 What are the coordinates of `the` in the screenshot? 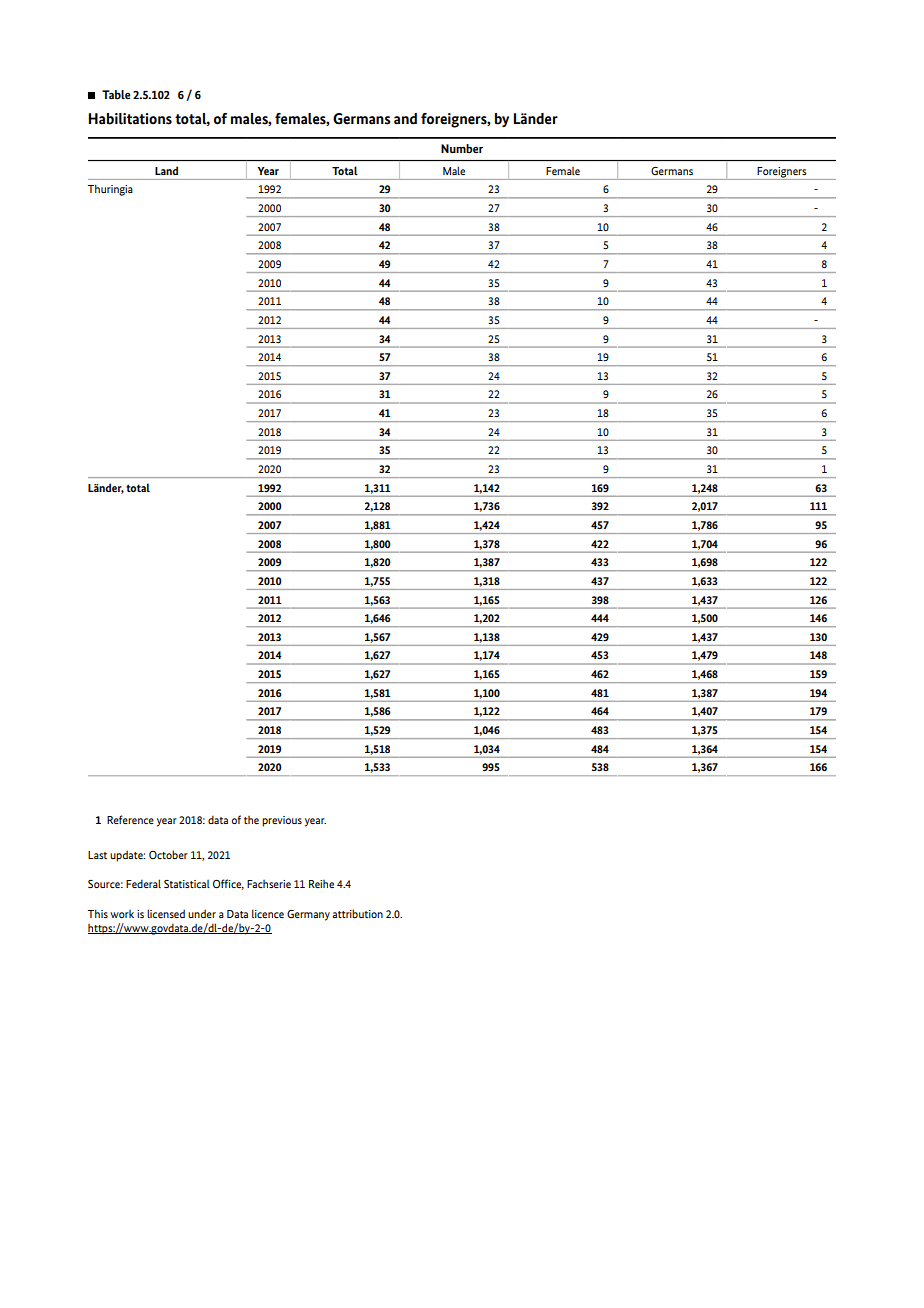 It's located at (251, 820).
